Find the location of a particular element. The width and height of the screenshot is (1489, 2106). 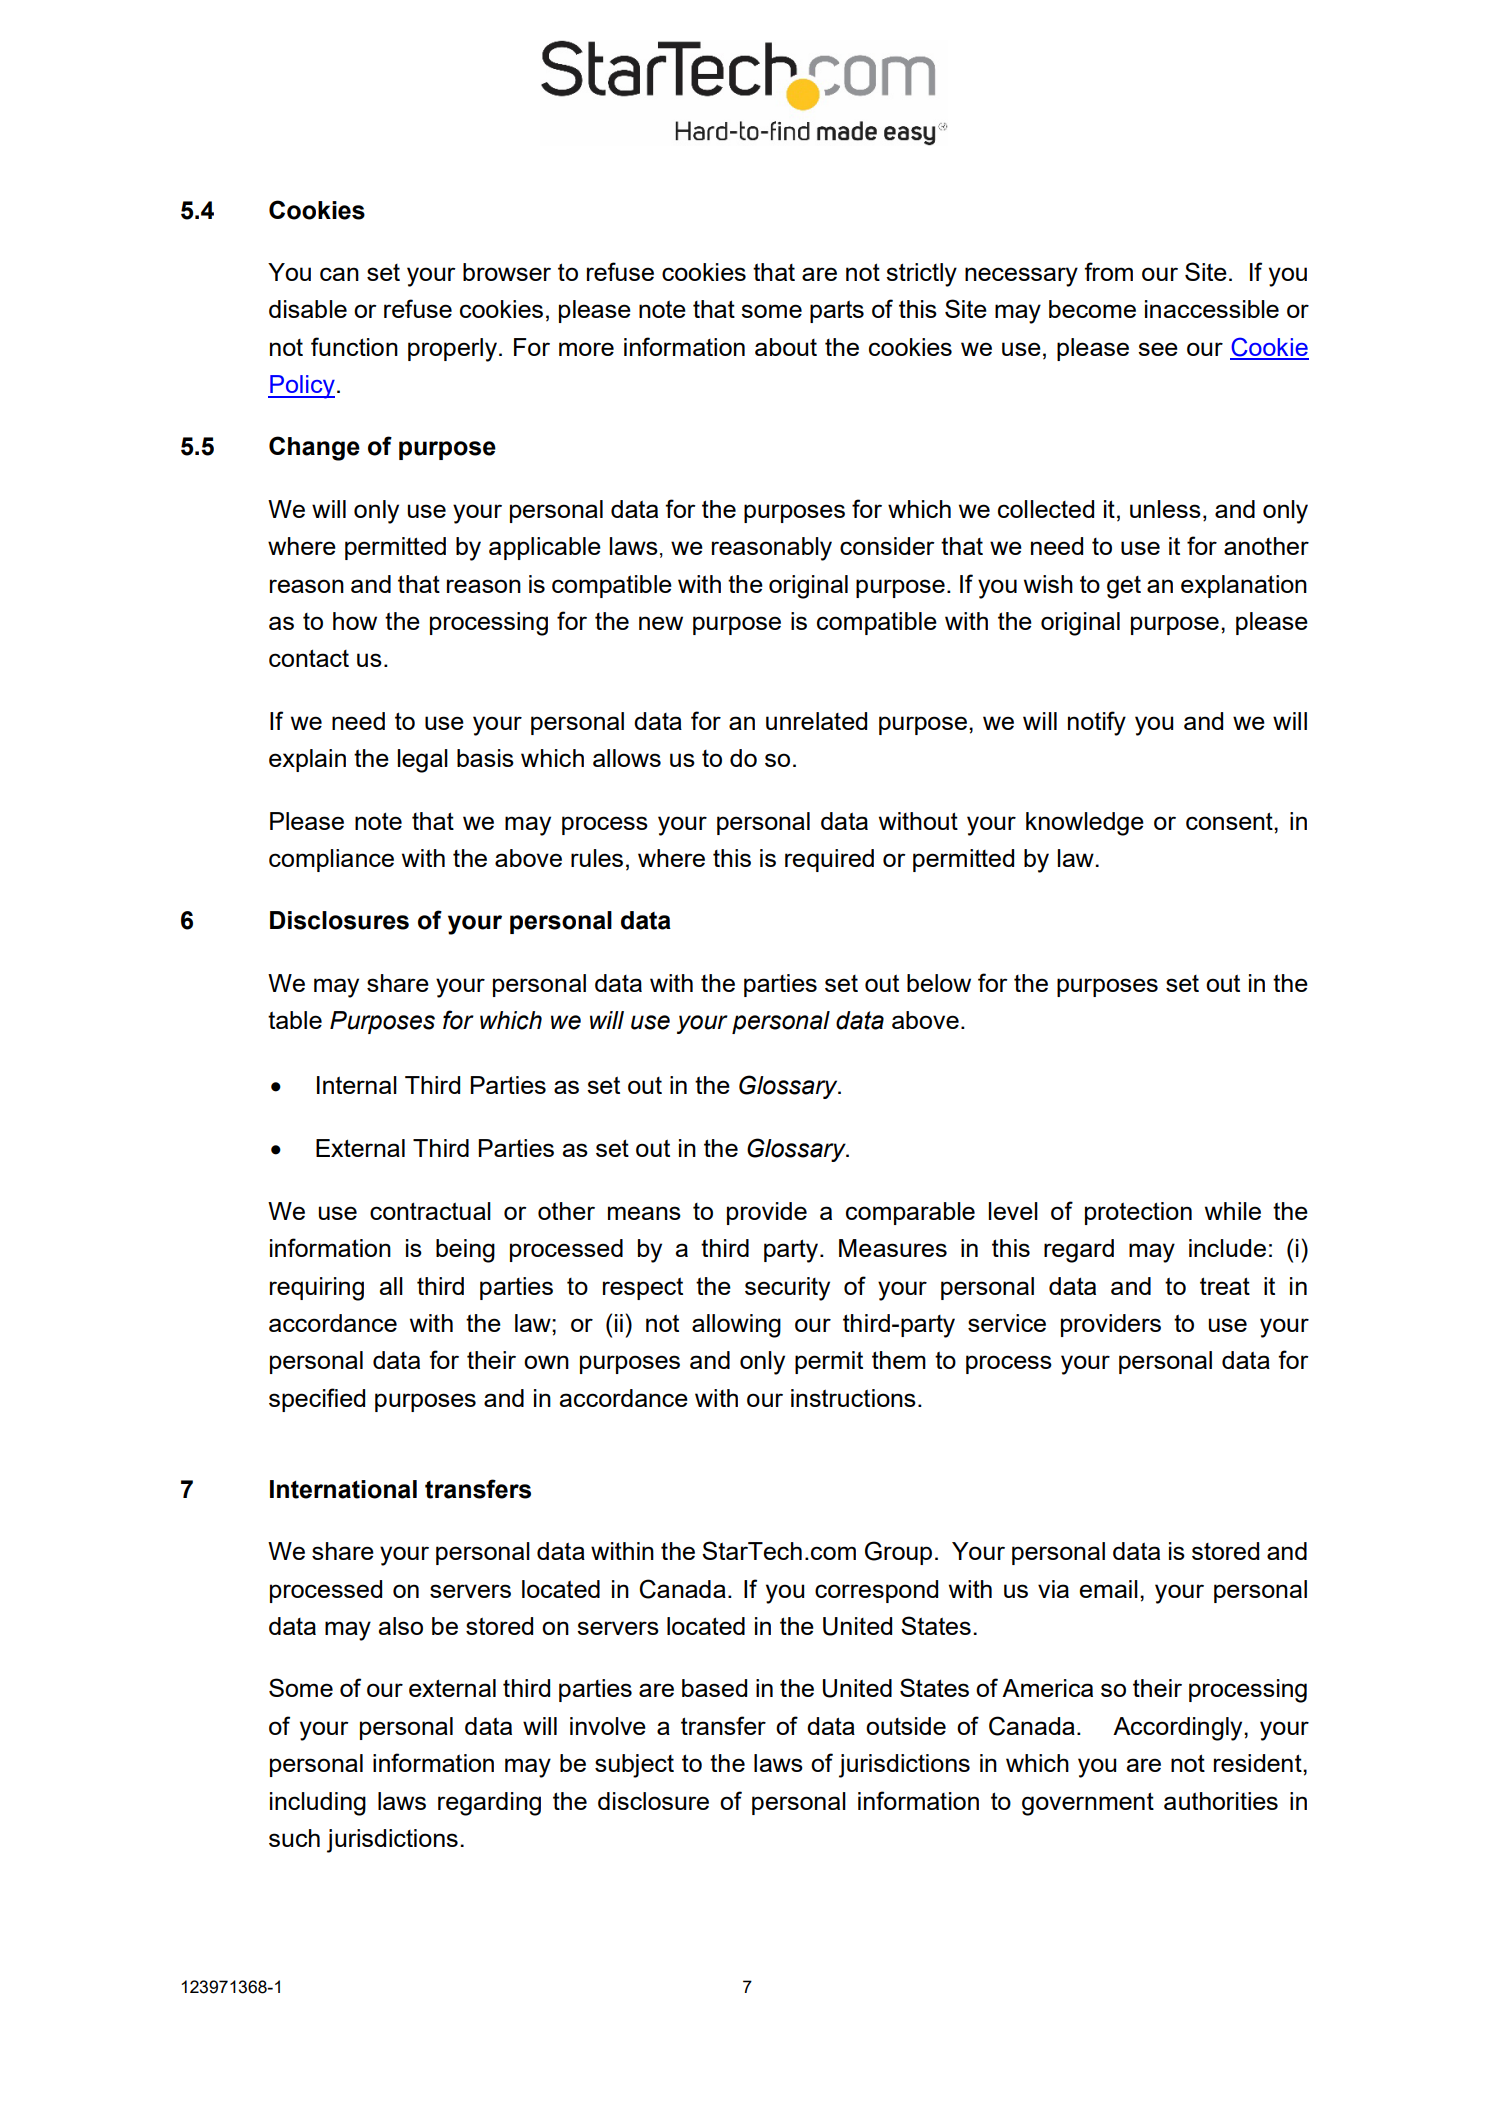

properly is located at coordinates (452, 350).
